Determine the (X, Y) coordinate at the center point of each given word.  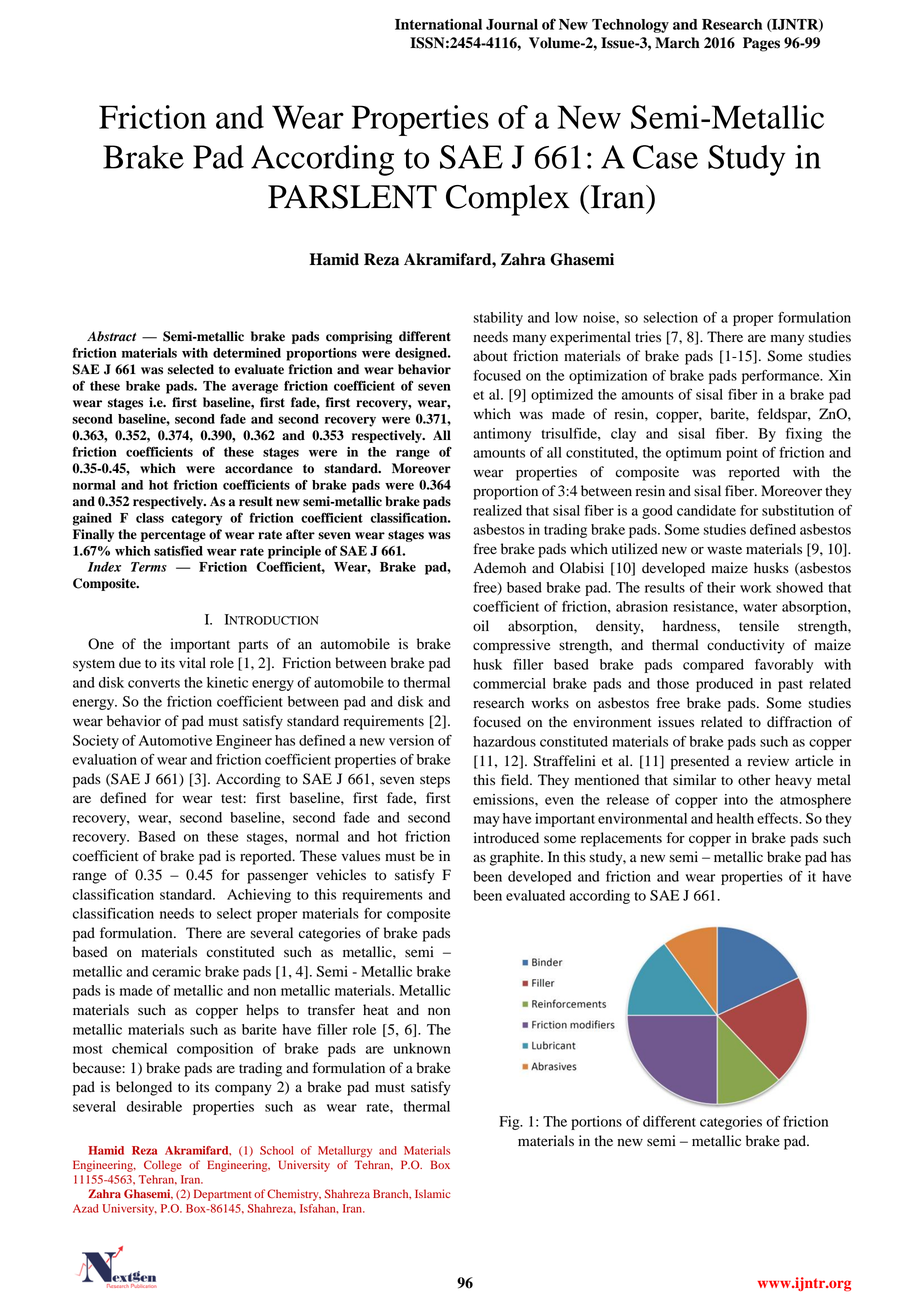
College (163, 1166)
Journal (512, 24)
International (438, 24)
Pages (761, 44)
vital (192, 662)
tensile (759, 626)
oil (481, 626)
